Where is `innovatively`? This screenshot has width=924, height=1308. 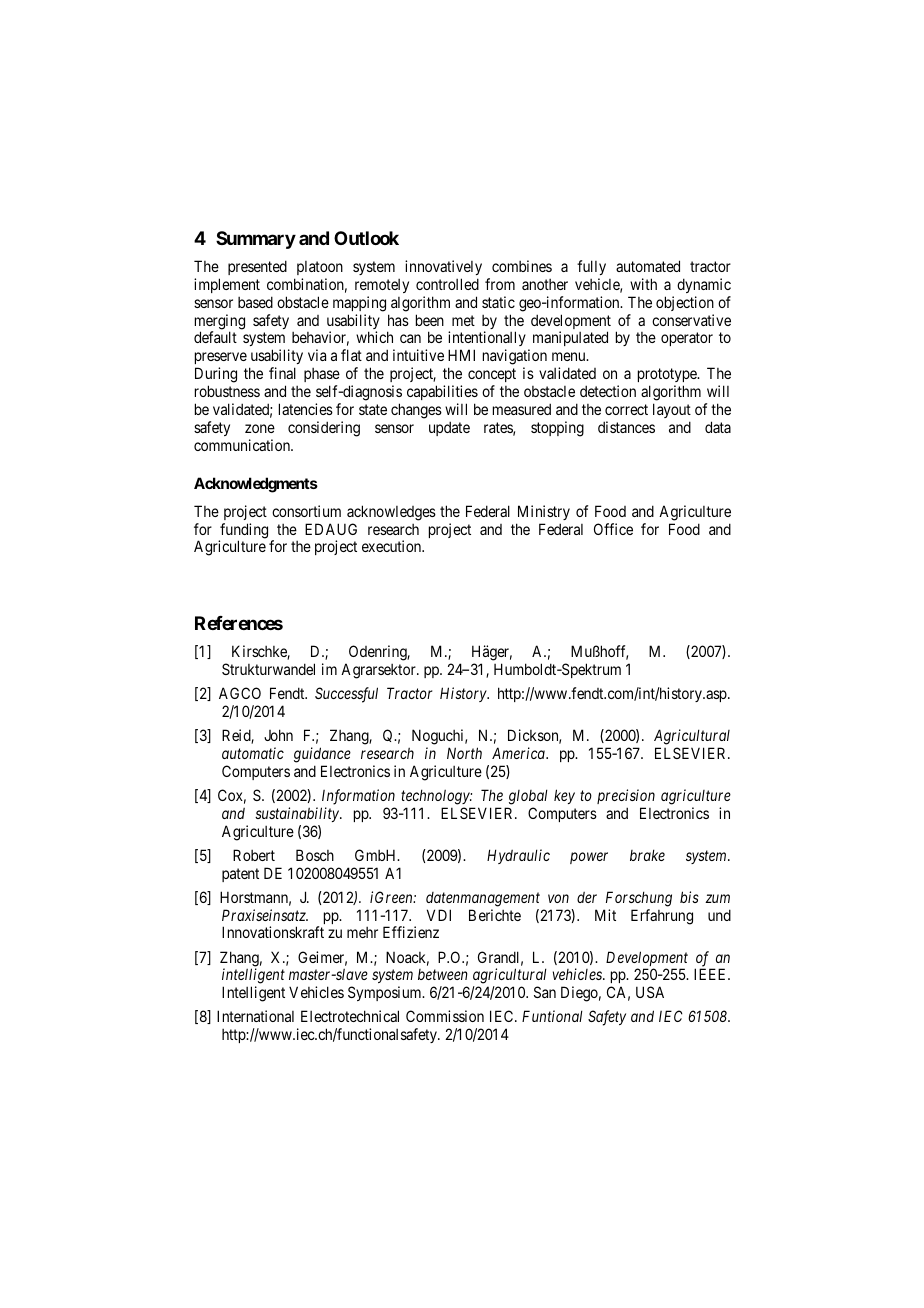
innovatively is located at coordinates (443, 267).
